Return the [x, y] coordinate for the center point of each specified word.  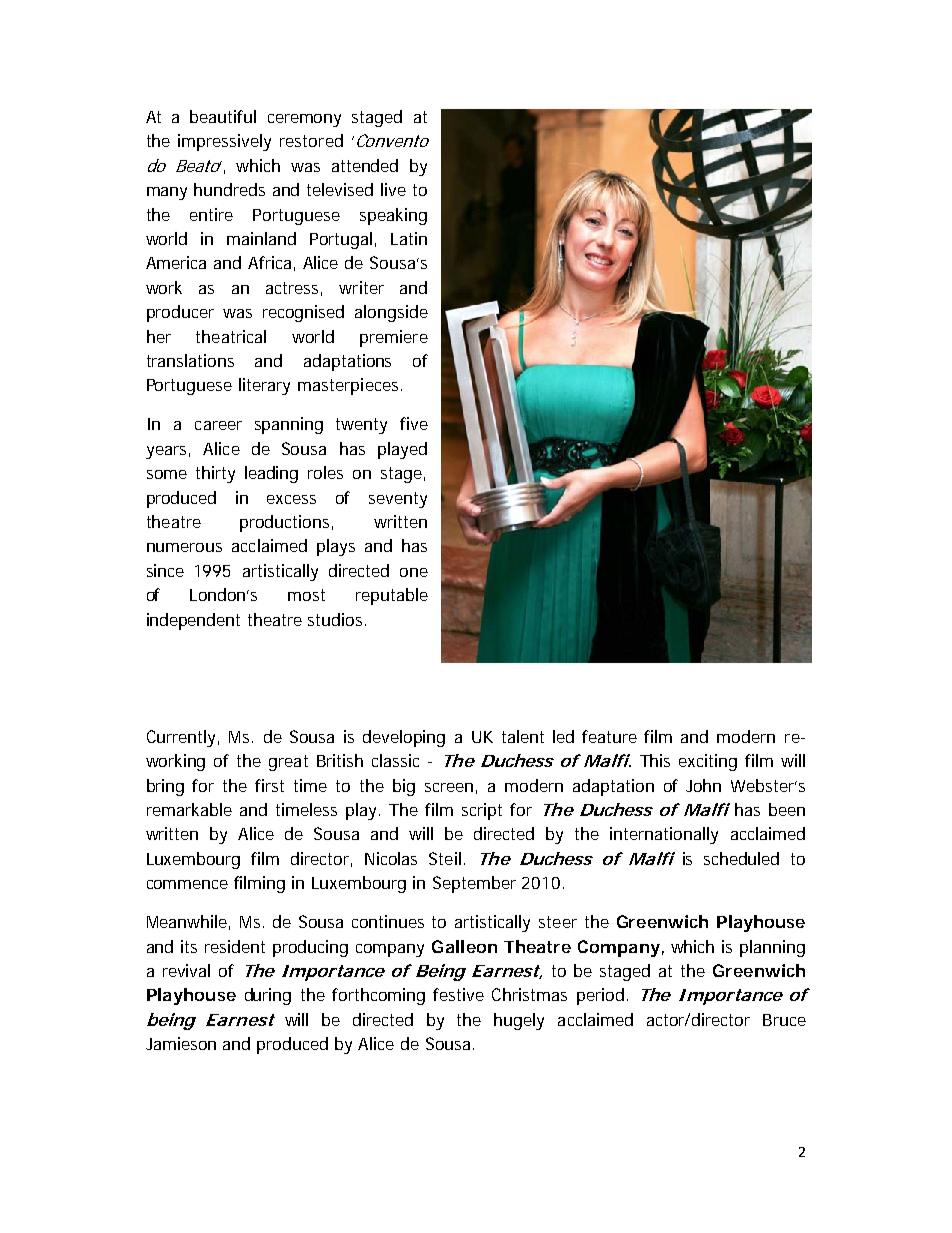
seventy [398, 500]
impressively [224, 142]
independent [193, 621]
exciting [708, 762]
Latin [409, 238]
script [482, 811]
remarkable [189, 809]
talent [523, 736]
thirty [215, 474]
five [414, 423]
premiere [394, 338]
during [268, 996]
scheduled [741, 858]
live [393, 189]
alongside [391, 313]
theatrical [231, 336]
